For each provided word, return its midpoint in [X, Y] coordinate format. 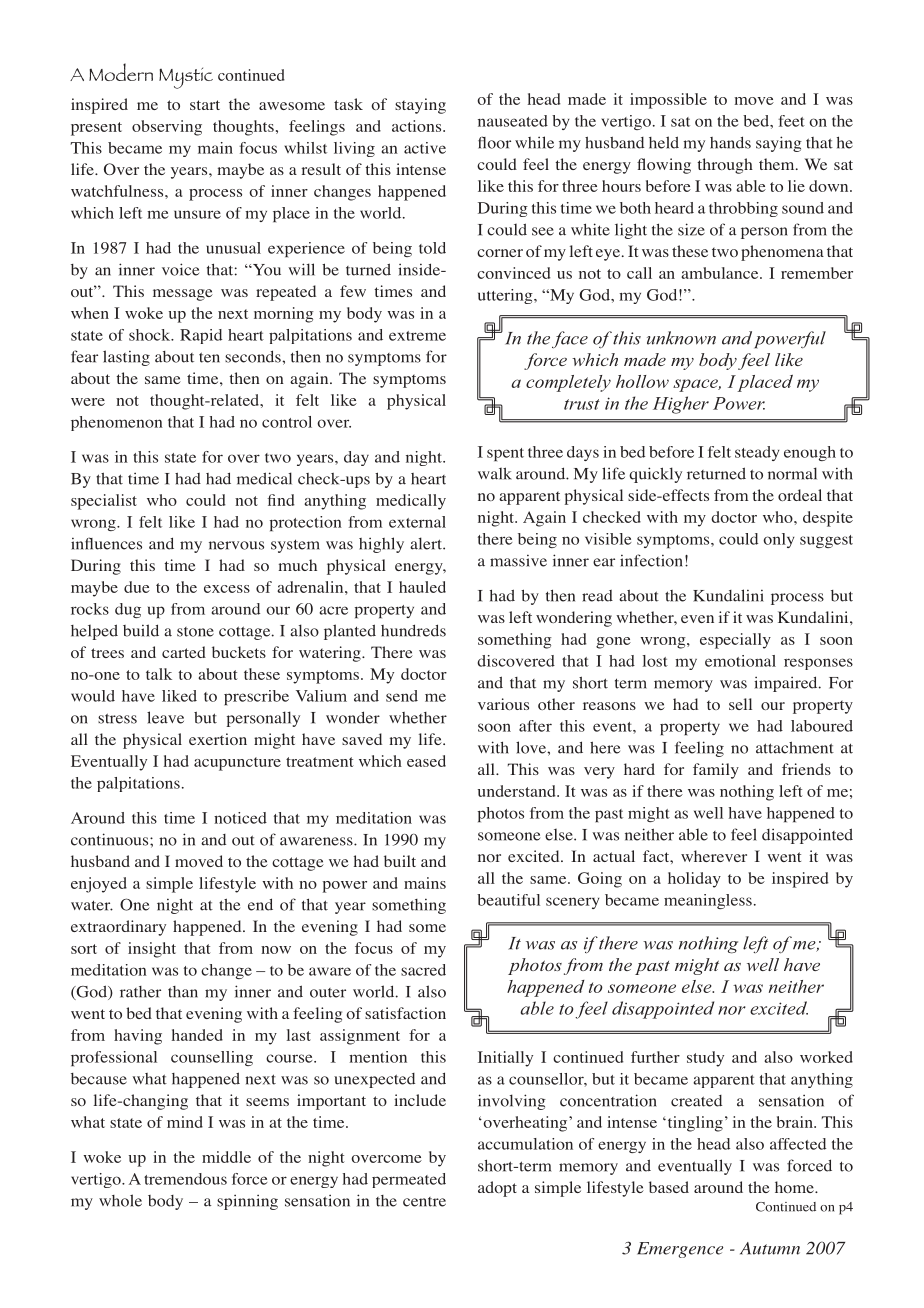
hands [730, 142]
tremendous [185, 1179]
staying [420, 106]
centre [424, 1202]
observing [167, 128]
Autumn [770, 1248]
